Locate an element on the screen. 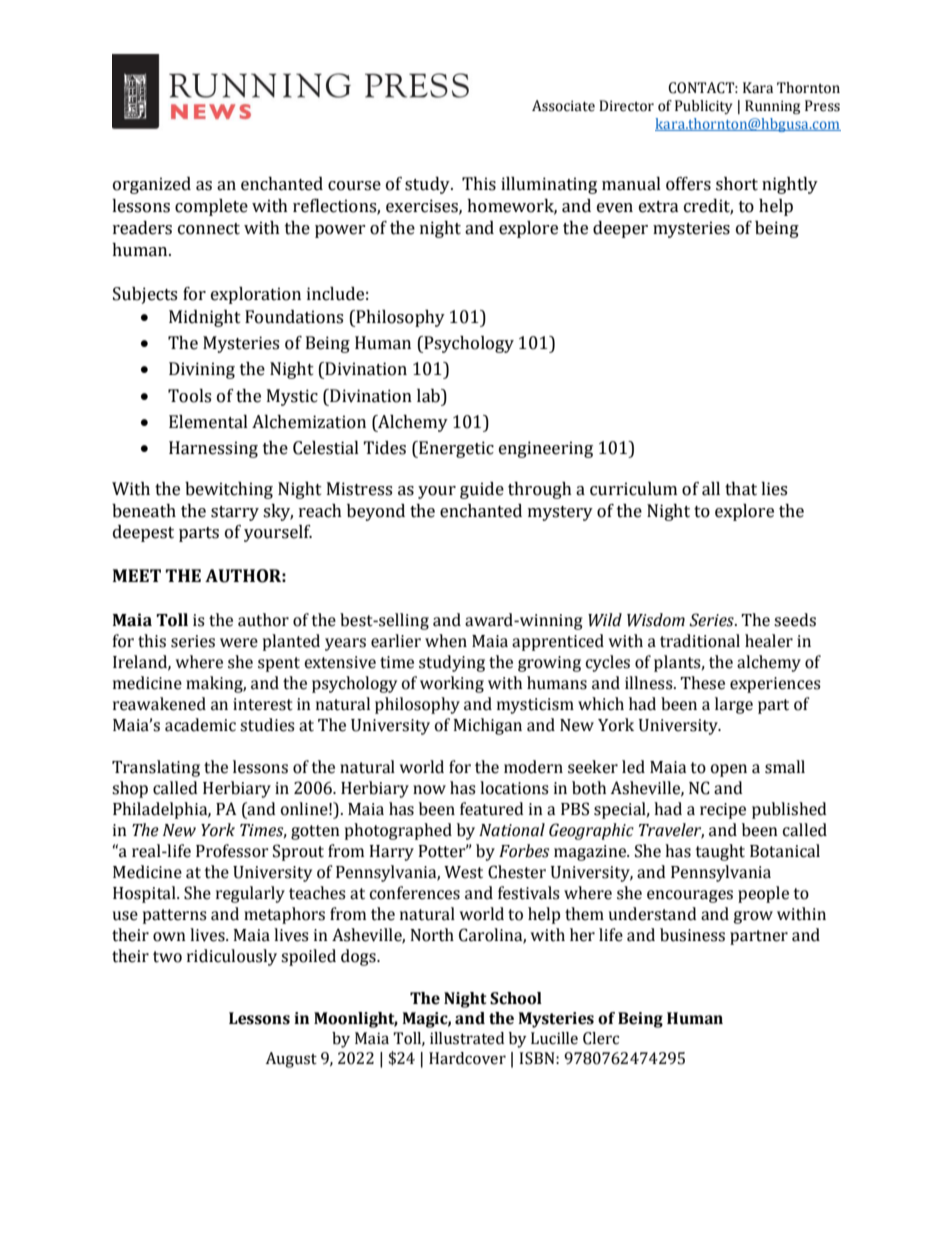 The image size is (952, 1233). that is located at coordinates (741, 489).
